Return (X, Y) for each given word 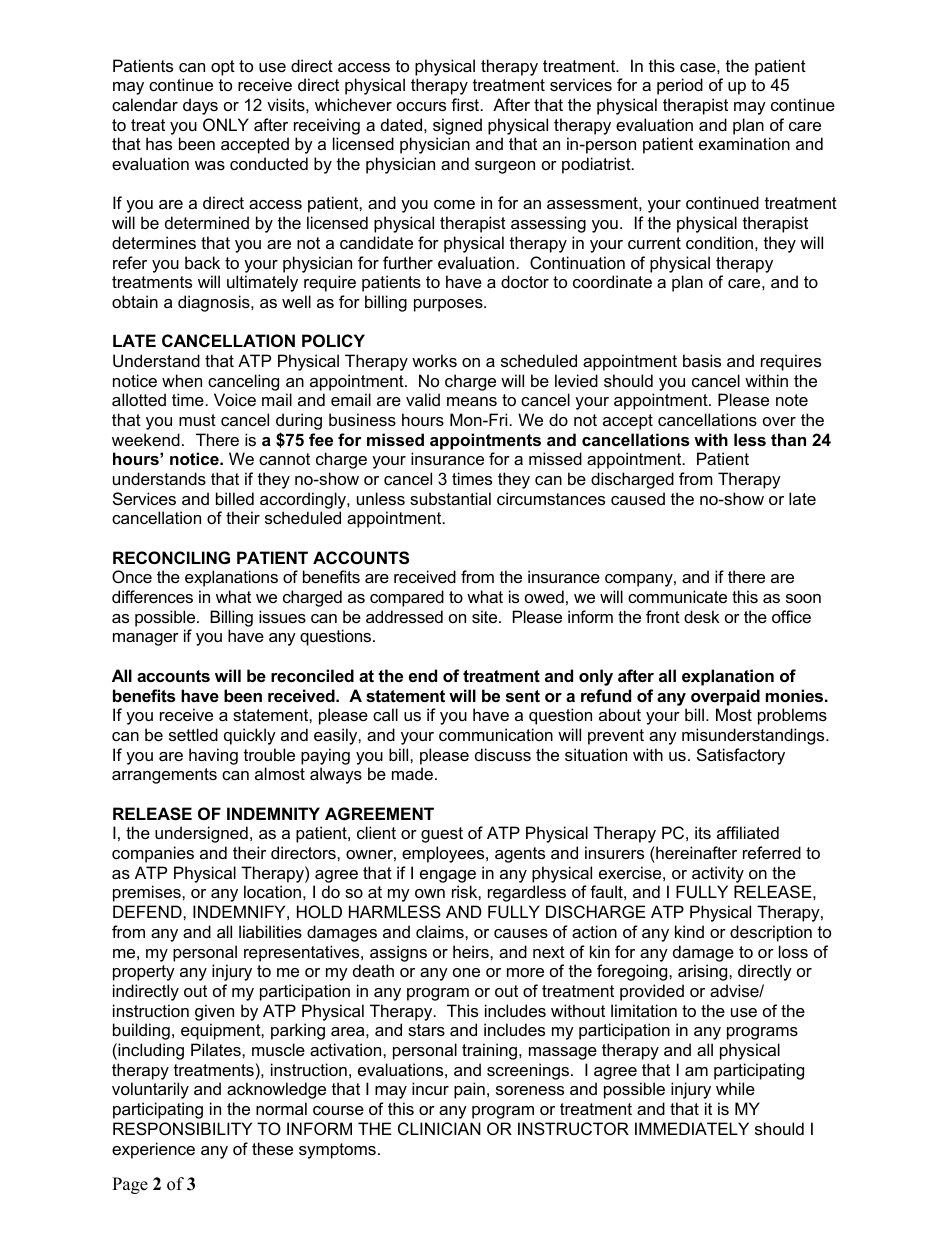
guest (442, 835)
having (213, 756)
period (680, 86)
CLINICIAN (439, 1128)
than (788, 439)
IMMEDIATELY (692, 1128)
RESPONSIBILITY (182, 1128)
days (200, 106)
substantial (450, 498)
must (197, 420)
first (466, 104)
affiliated (748, 832)
